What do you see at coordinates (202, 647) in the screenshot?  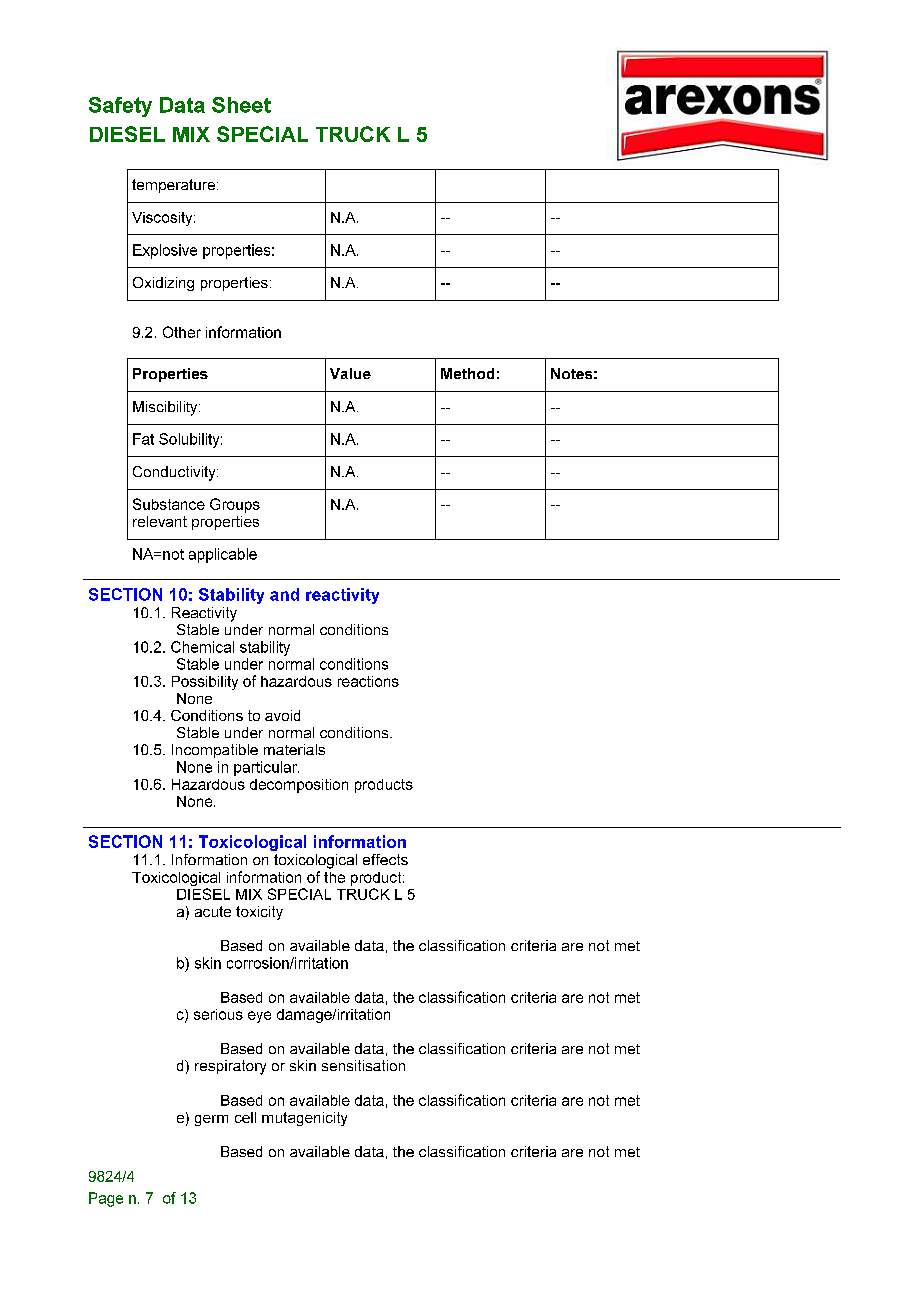 I see `Chemical` at bounding box center [202, 647].
